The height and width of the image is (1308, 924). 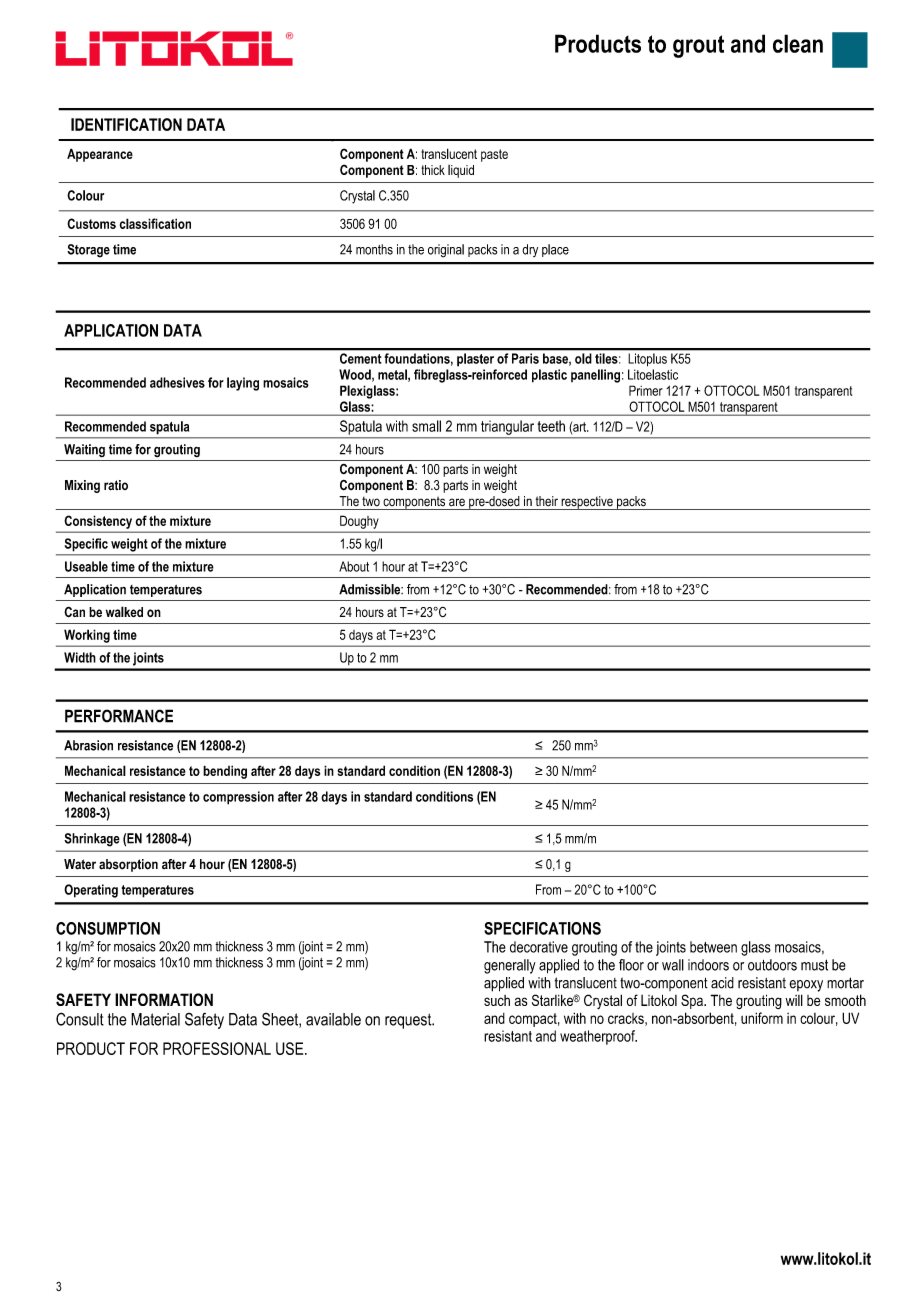 What do you see at coordinates (126, 124) in the image?
I see `IDENTIFICATION` at bounding box center [126, 124].
